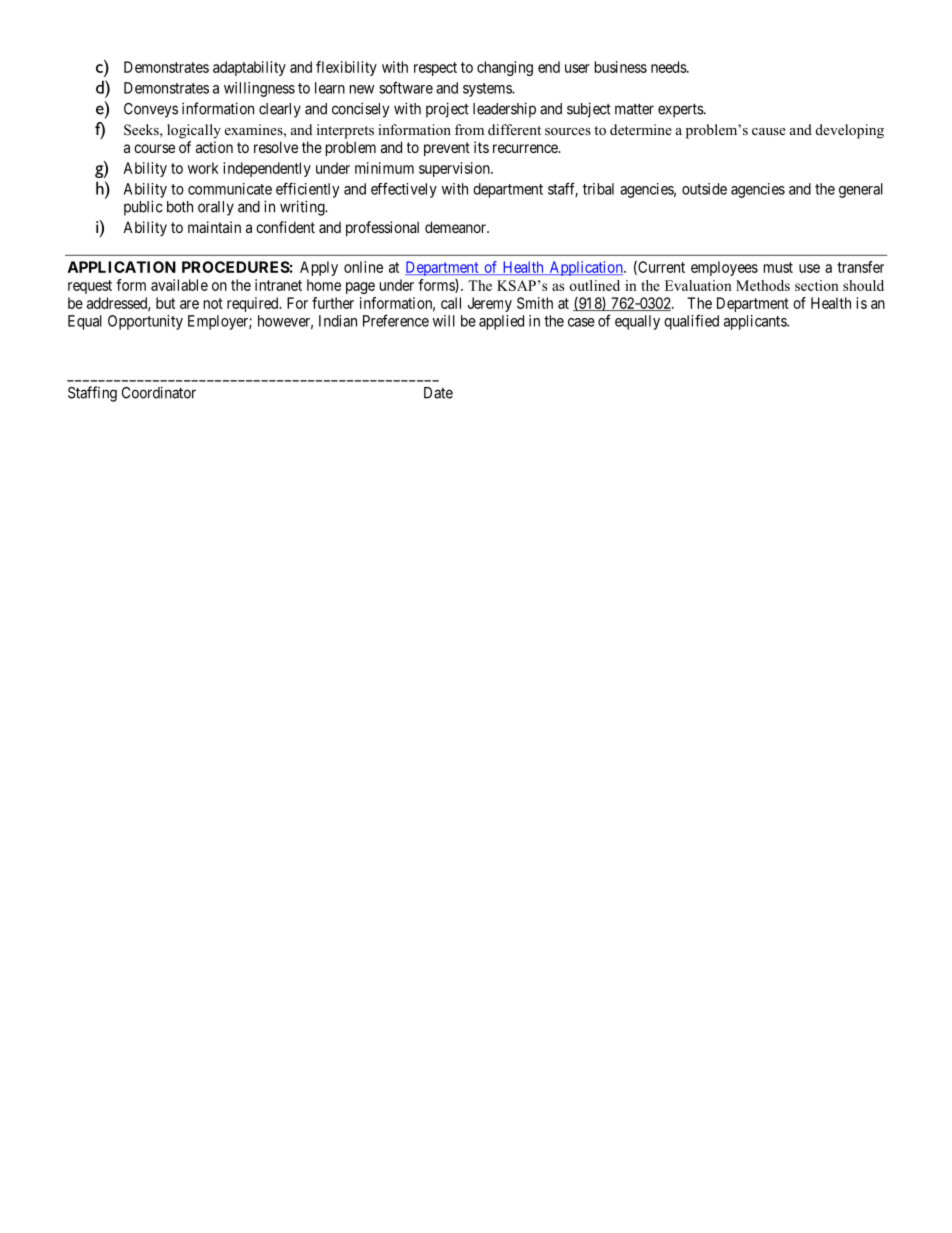 This page has height=1233, width=952. Describe the element at coordinates (505, 68) in the page. I see `changing` at that location.
